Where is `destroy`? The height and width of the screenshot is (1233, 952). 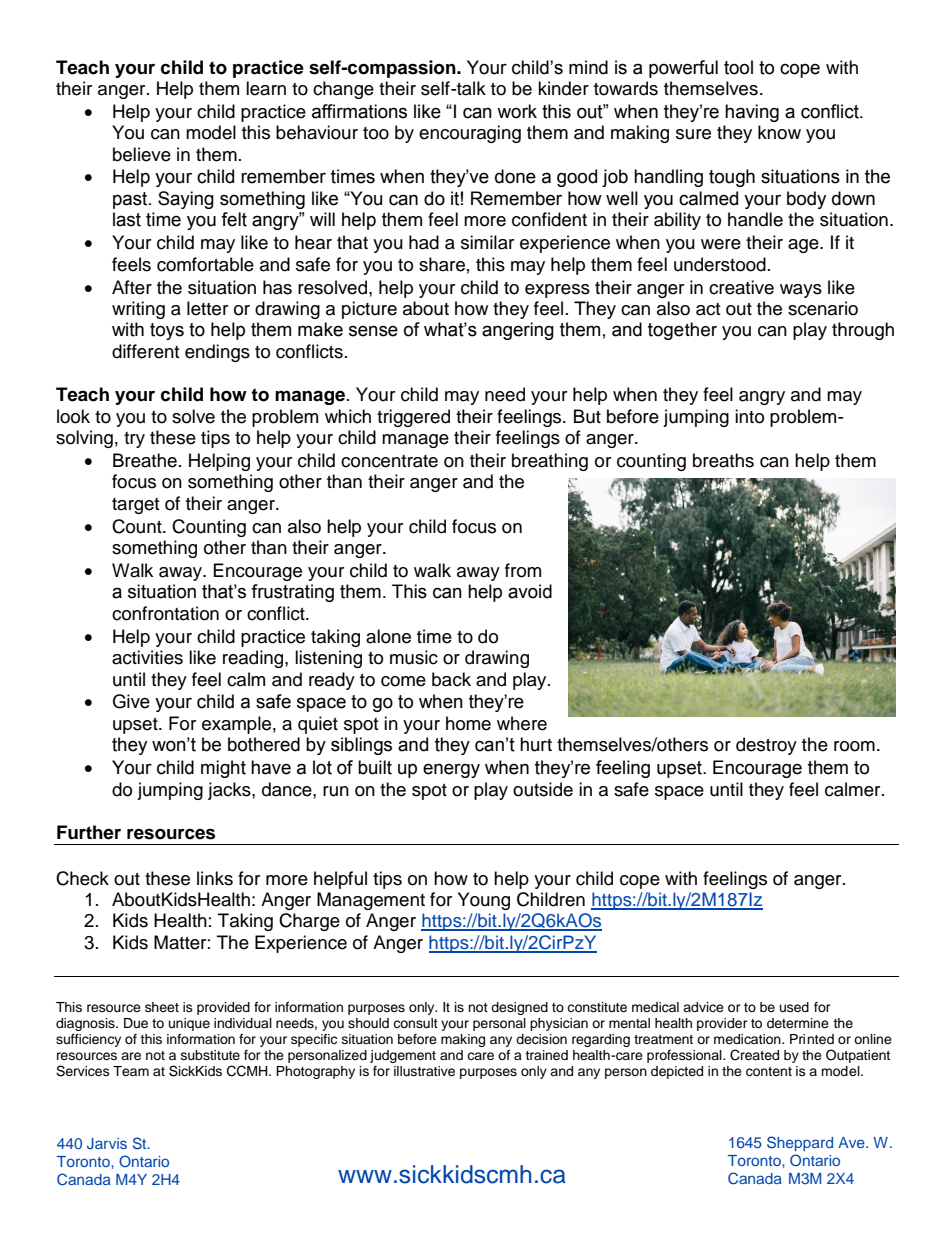
destroy is located at coordinates (766, 746).
